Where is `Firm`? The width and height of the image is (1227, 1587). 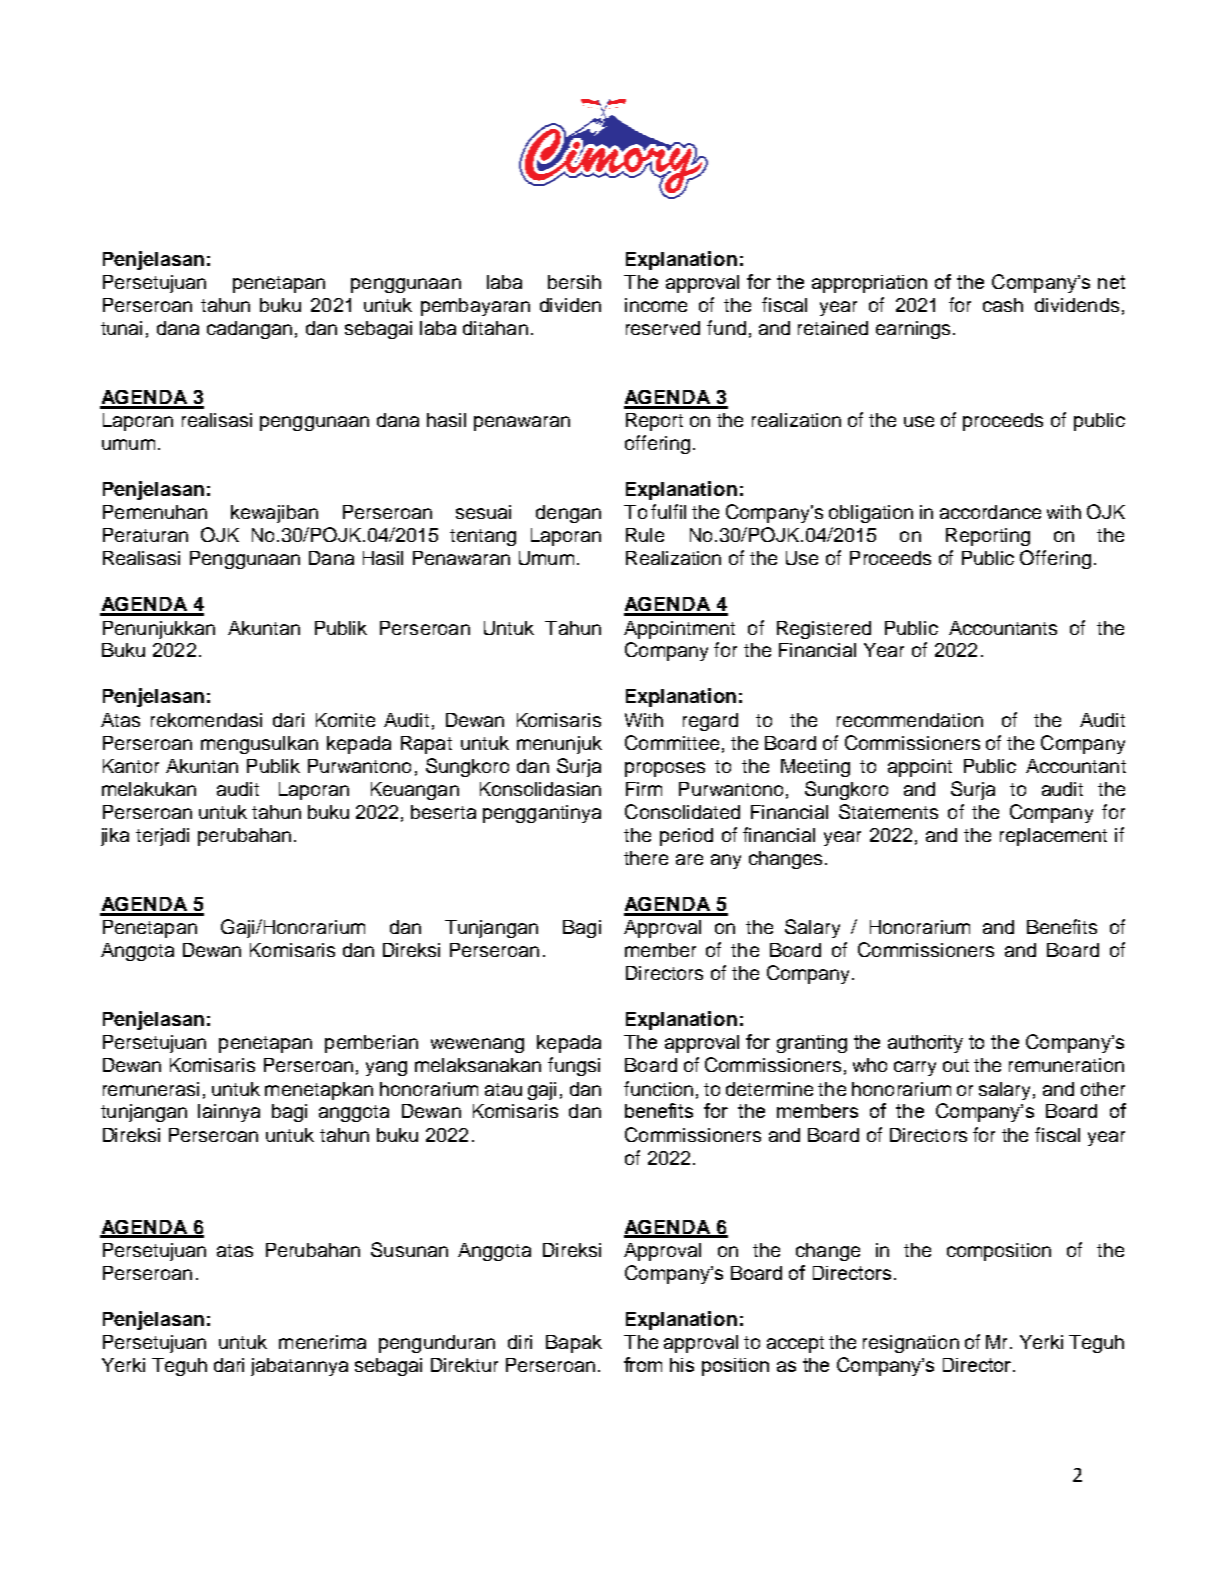 Firm is located at coordinates (644, 789).
